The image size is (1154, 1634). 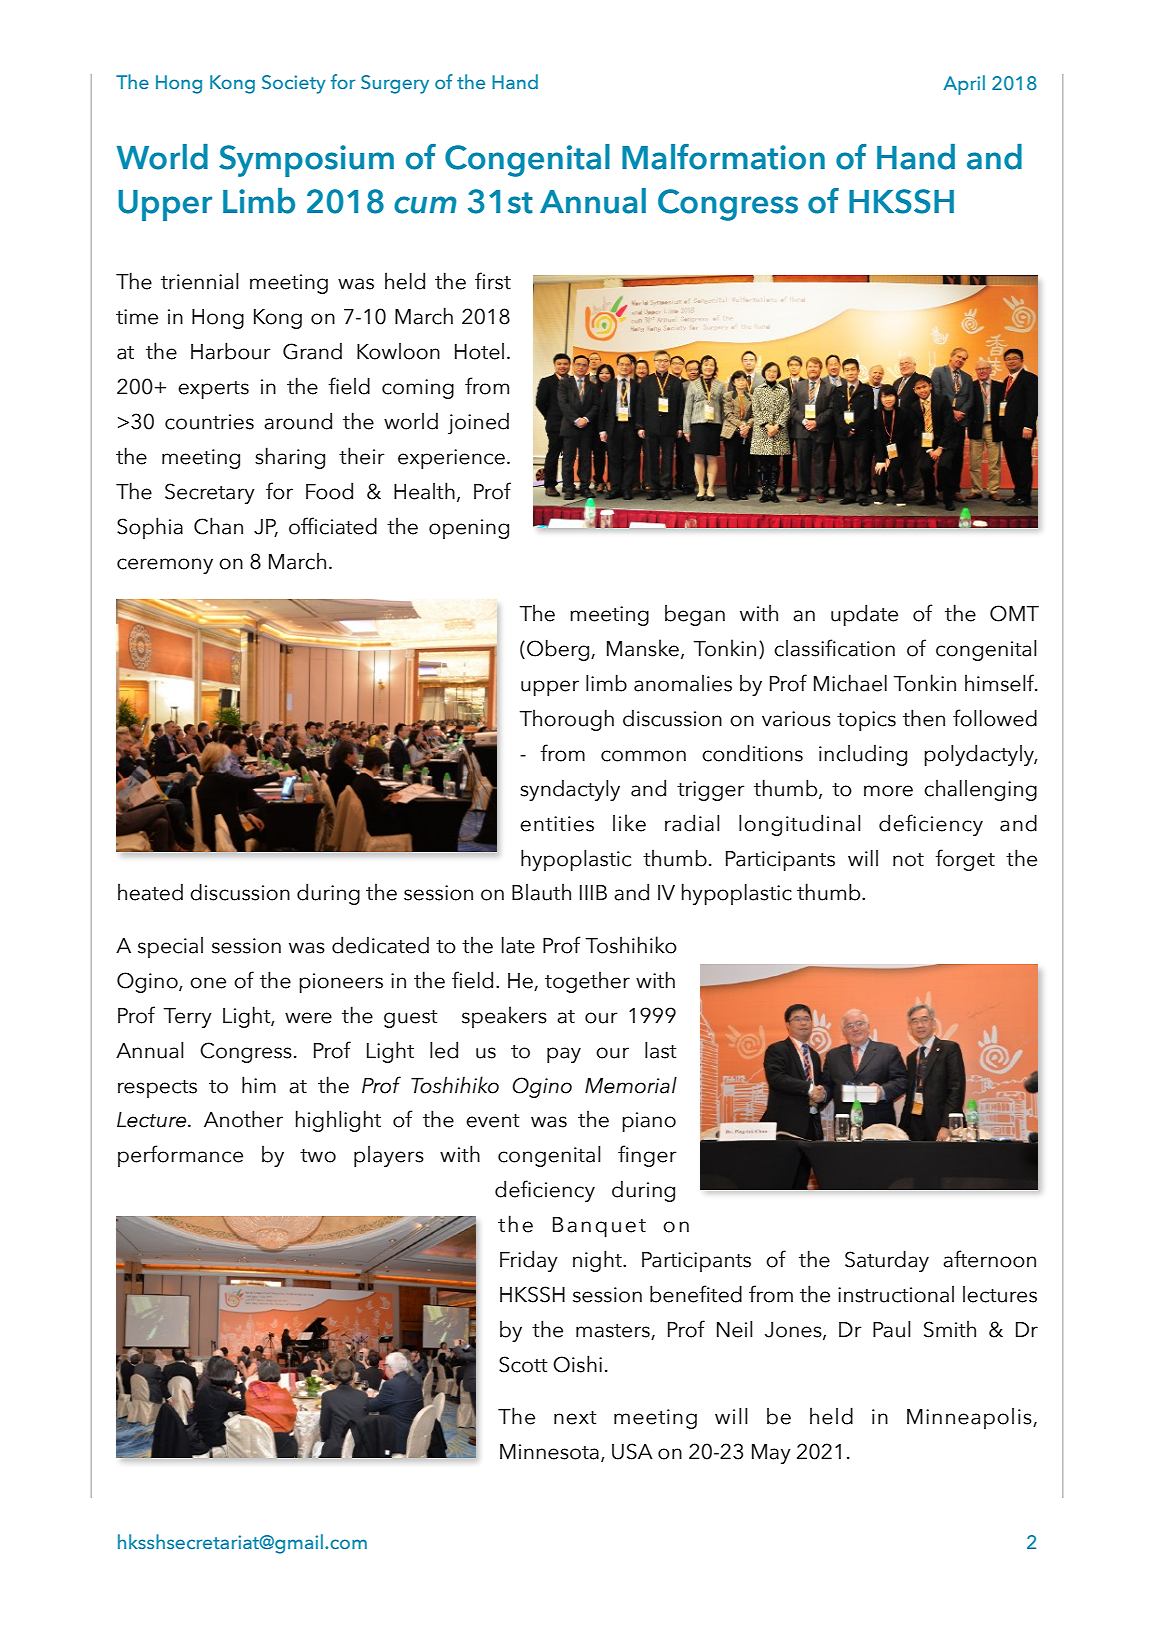 What do you see at coordinates (478, 423) in the page?
I see `joined` at bounding box center [478, 423].
